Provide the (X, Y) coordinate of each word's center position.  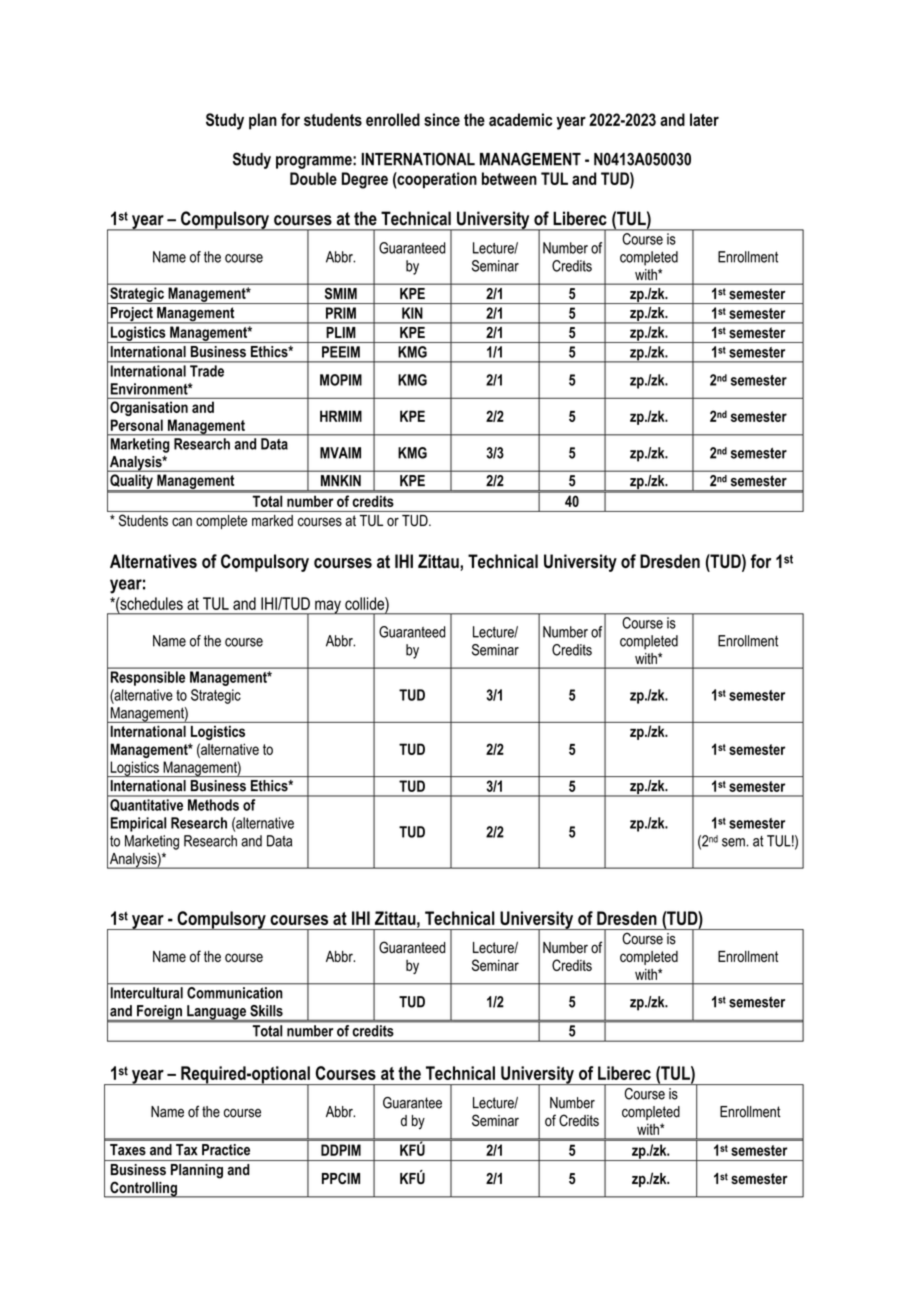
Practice (226, 1150)
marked (272, 520)
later (704, 119)
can (182, 522)
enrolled (393, 119)
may (328, 607)
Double (313, 178)
